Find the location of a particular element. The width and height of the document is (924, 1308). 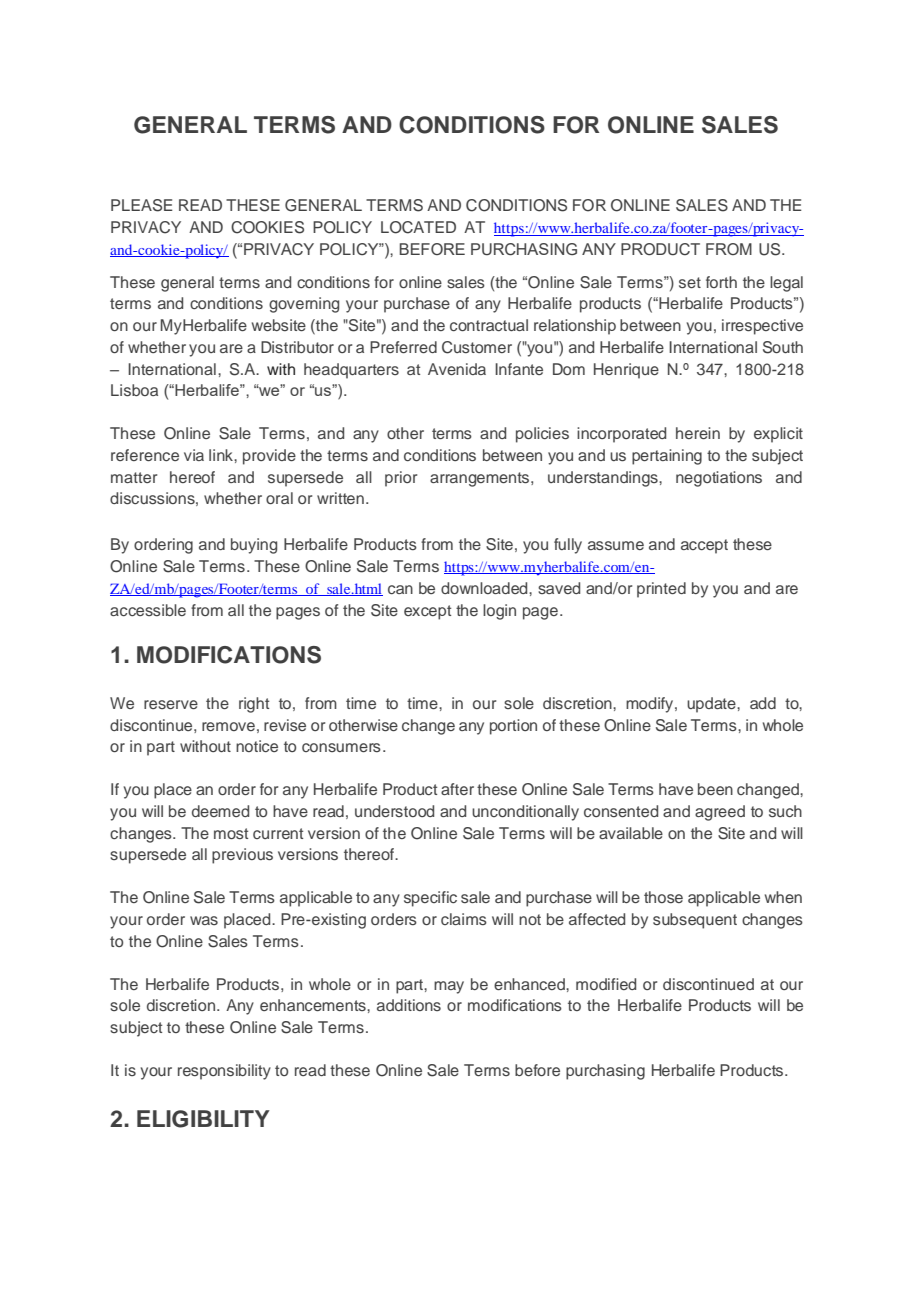

update is located at coordinates (712, 705).
